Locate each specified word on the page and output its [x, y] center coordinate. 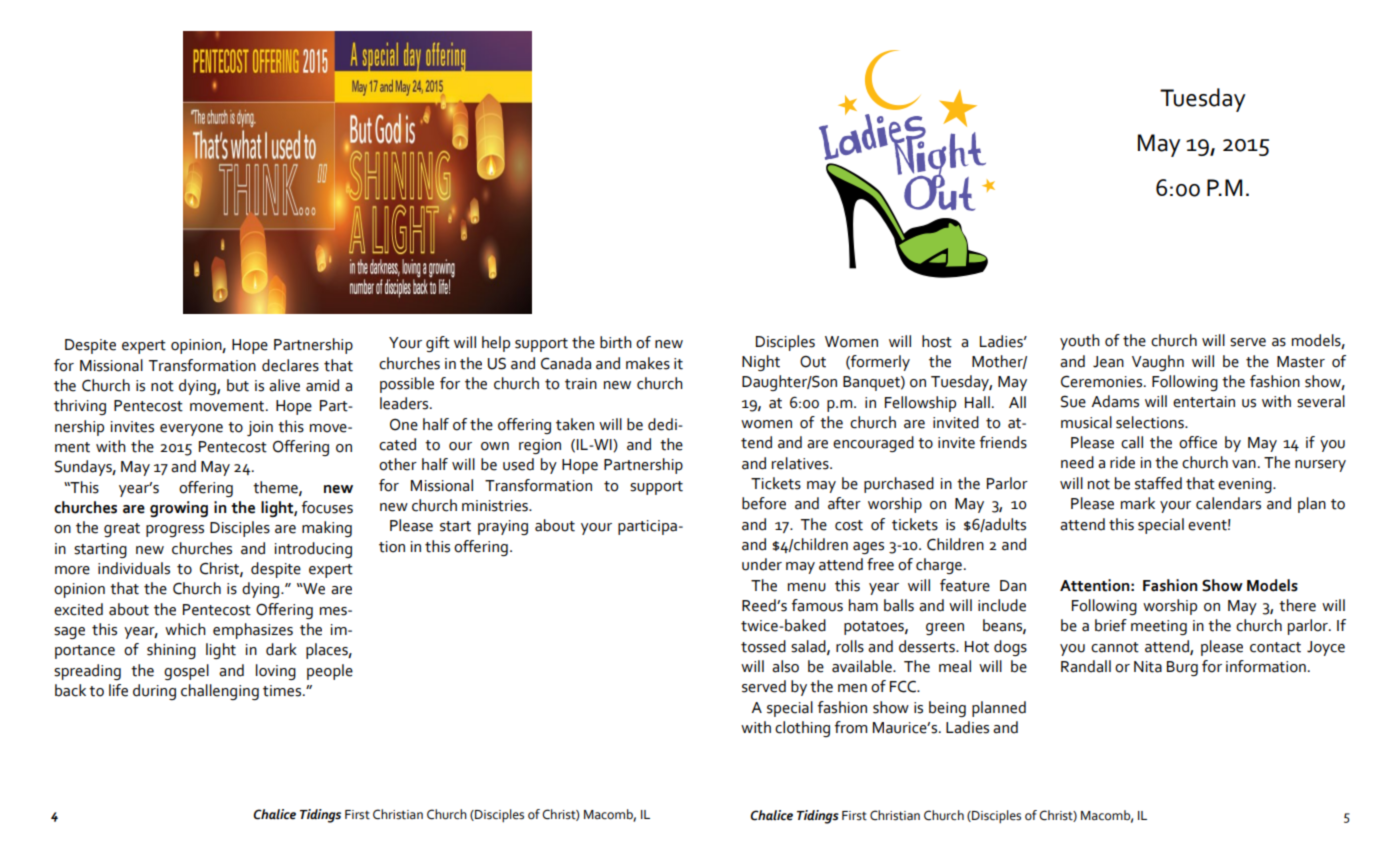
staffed [1158, 483]
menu [807, 587]
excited [78, 609]
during [154, 692]
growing [179, 509]
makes [648, 363]
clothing [802, 729]
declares [290, 365]
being [947, 709]
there [1297, 605]
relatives [801, 463]
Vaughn [1158, 363]
